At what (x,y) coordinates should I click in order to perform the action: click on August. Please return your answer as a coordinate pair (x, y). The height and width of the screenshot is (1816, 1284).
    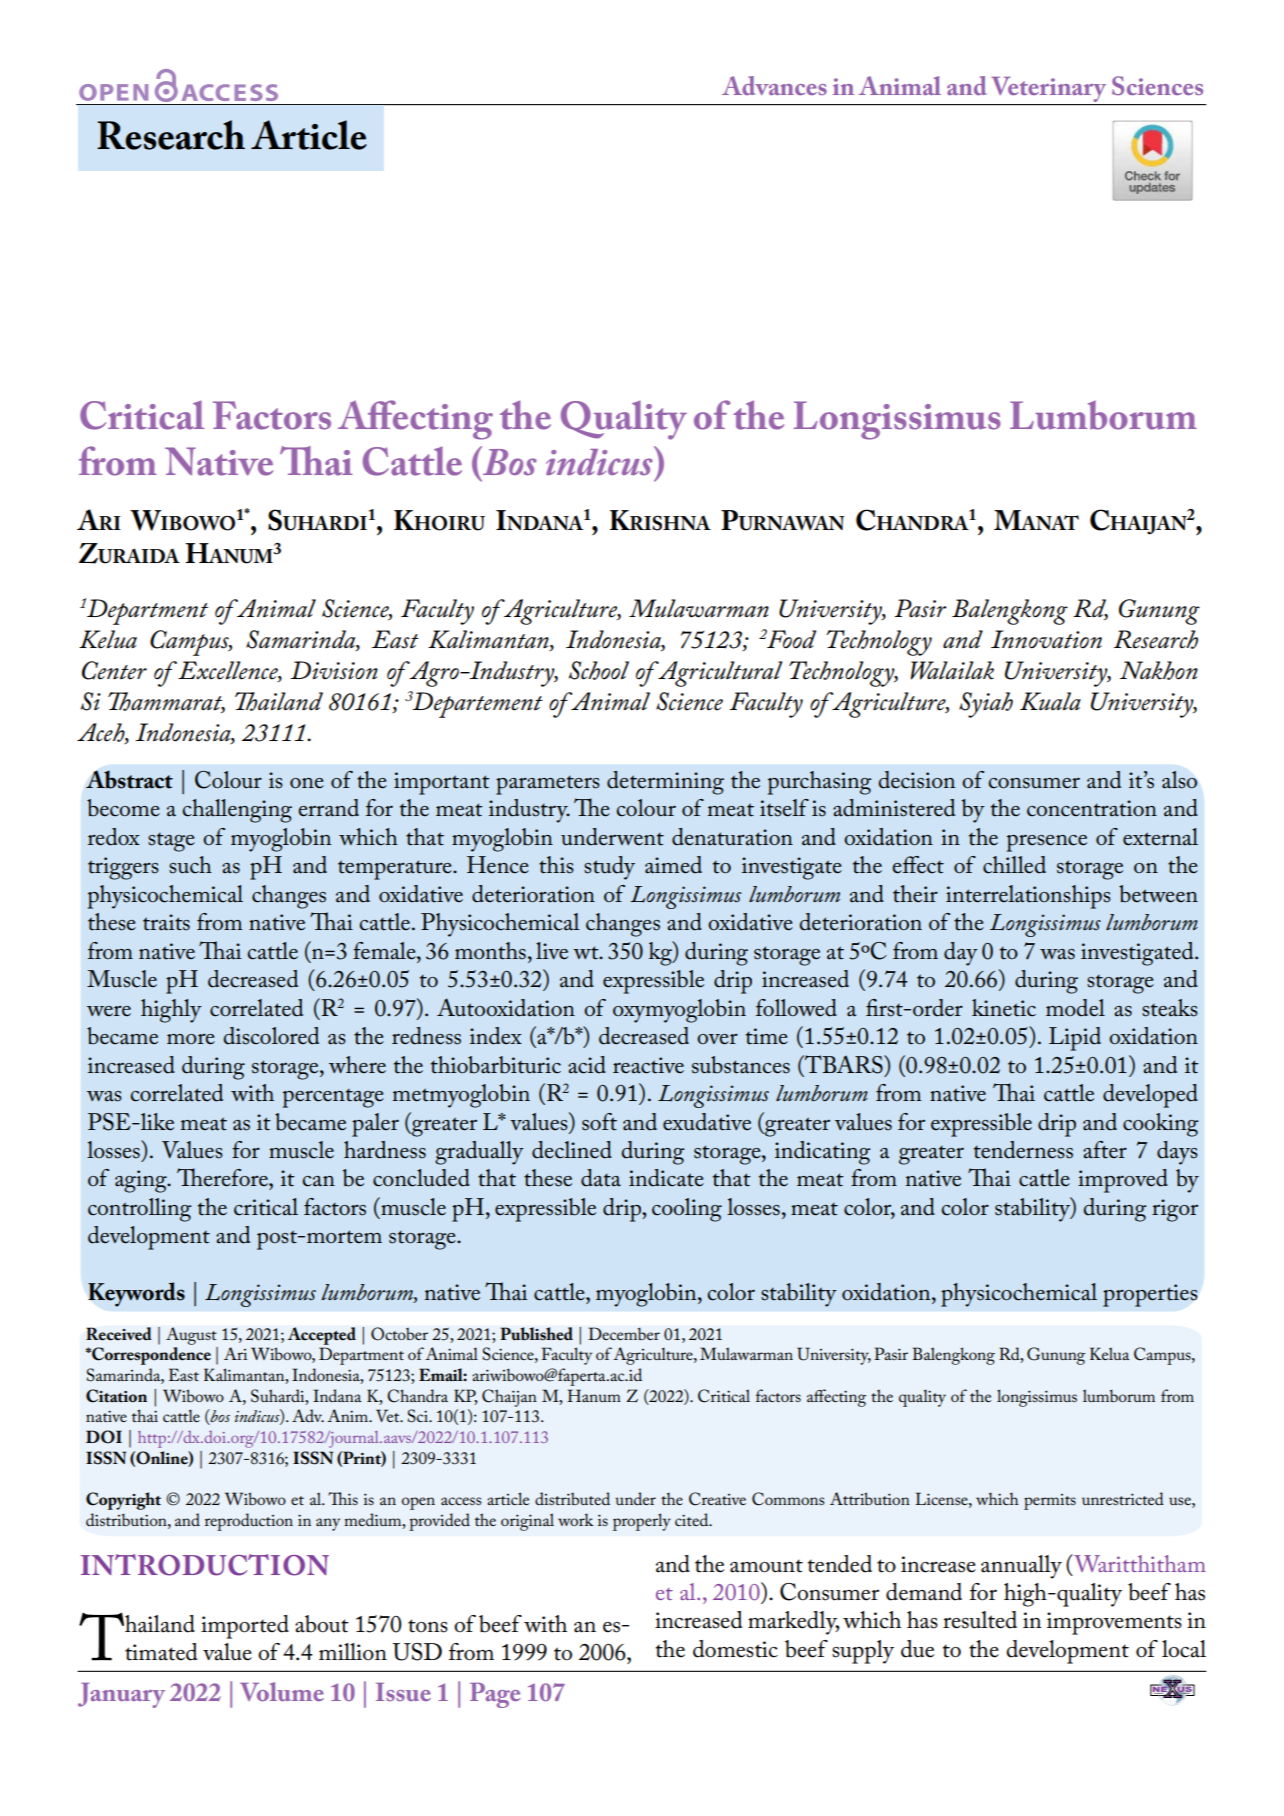
    Looking at the image, I should click on (191, 1336).
